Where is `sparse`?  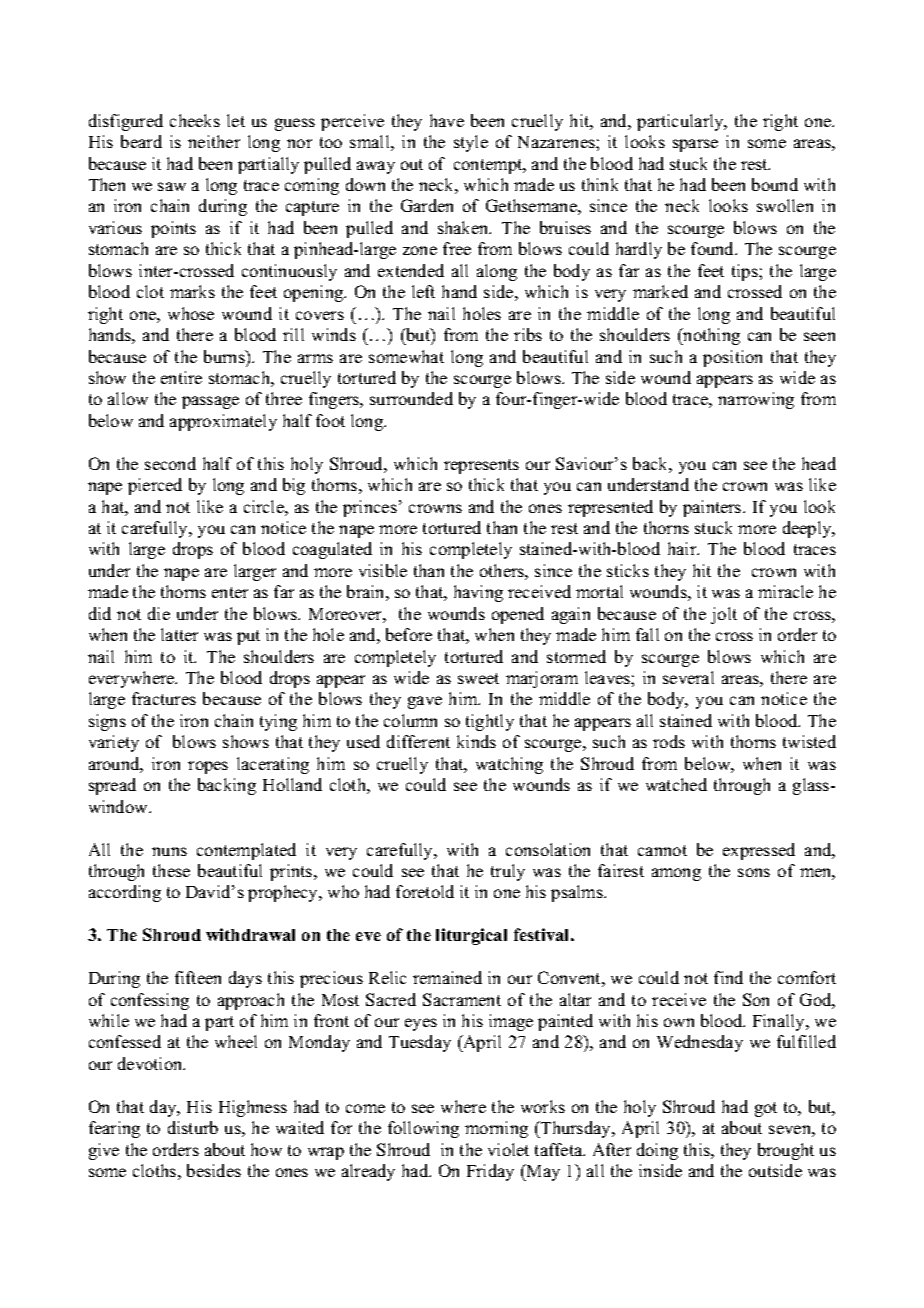
sparse is located at coordinates (695, 145).
